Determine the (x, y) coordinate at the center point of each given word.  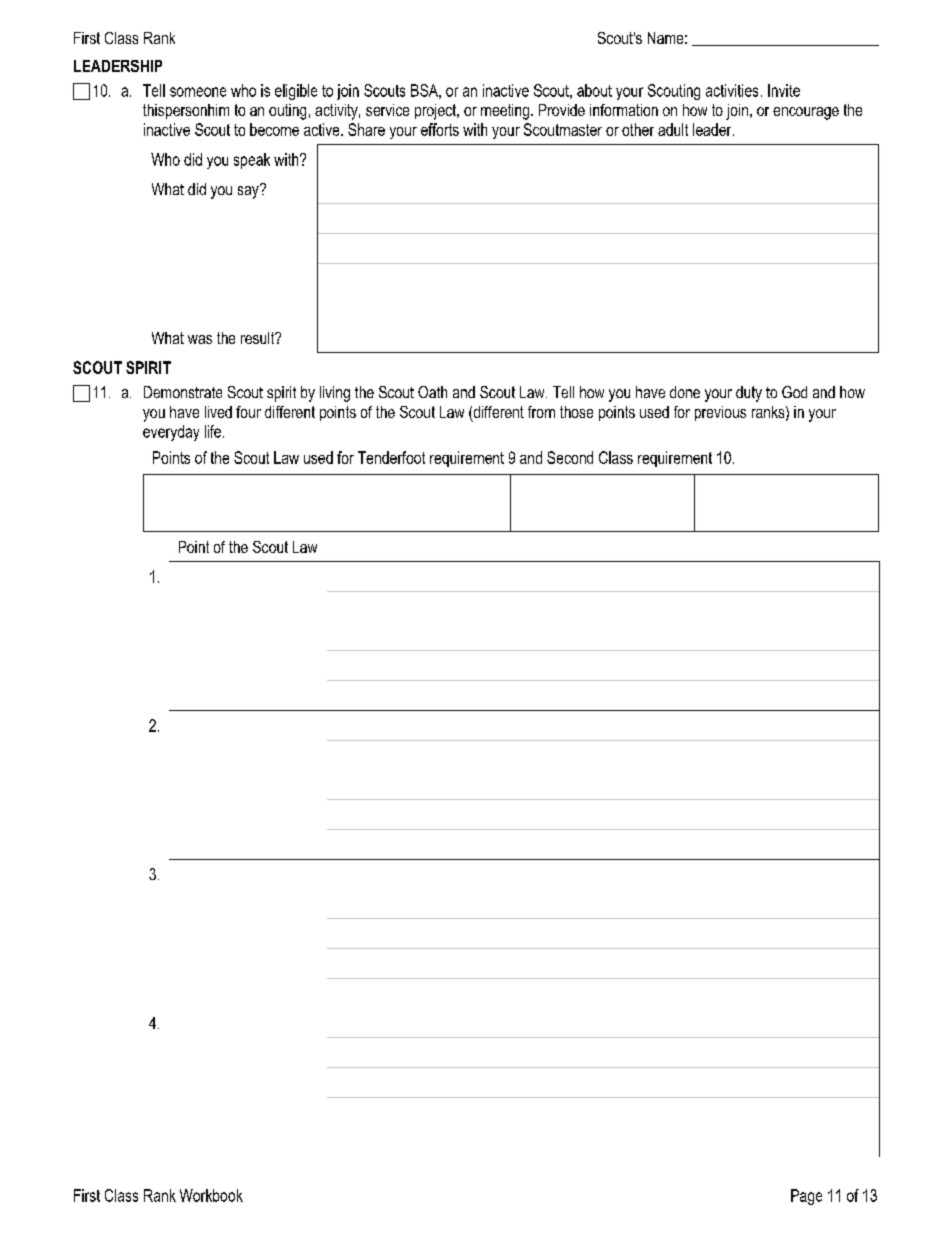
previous (720, 413)
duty (749, 394)
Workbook (211, 1195)
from (541, 412)
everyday (171, 433)
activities (732, 90)
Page (806, 1197)
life (213, 431)
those (576, 412)
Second (570, 457)
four (248, 412)
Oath (432, 392)
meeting (505, 112)
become (274, 129)
